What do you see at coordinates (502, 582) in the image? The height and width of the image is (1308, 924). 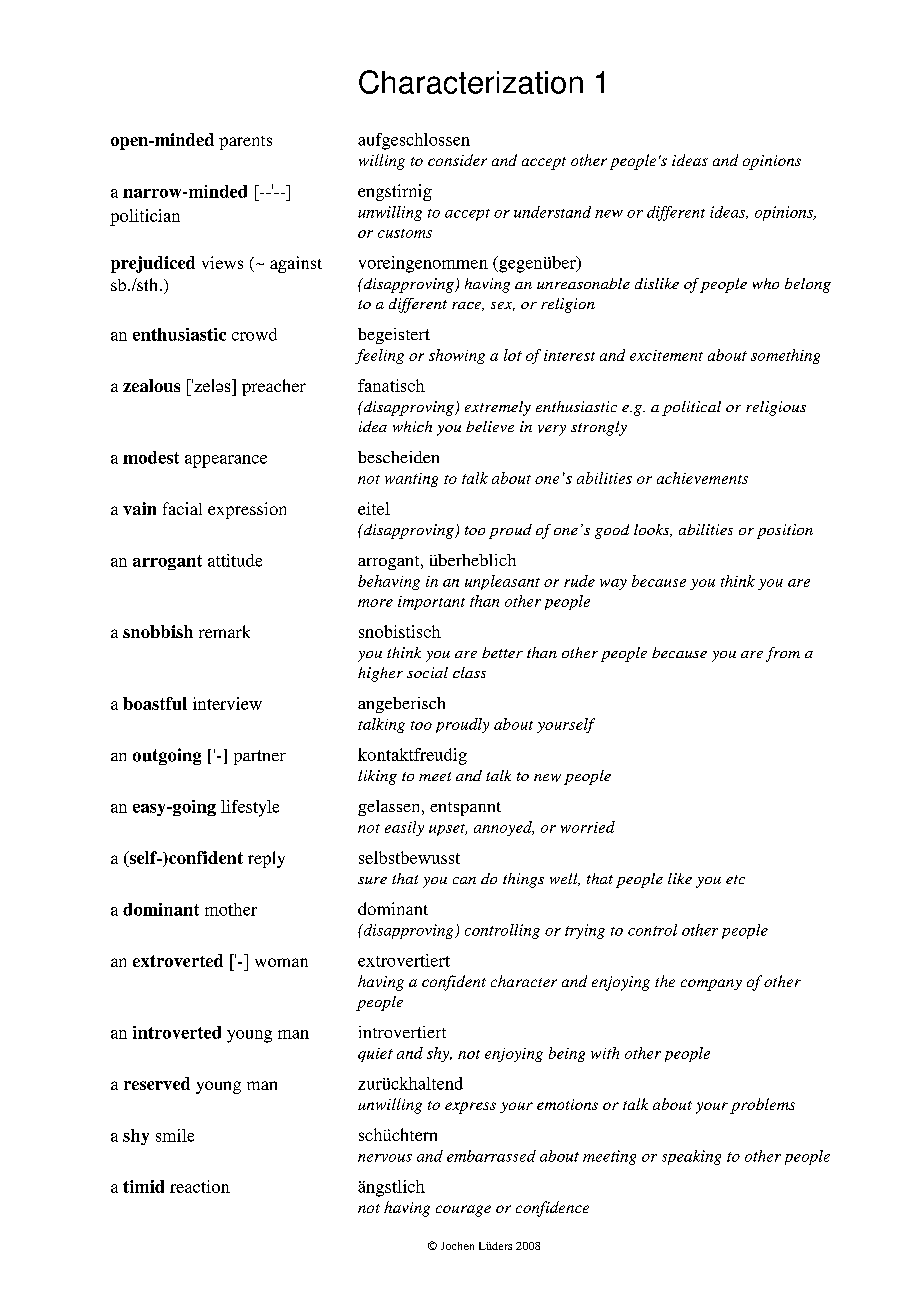 I see `unpleasant` at bounding box center [502, 582].
